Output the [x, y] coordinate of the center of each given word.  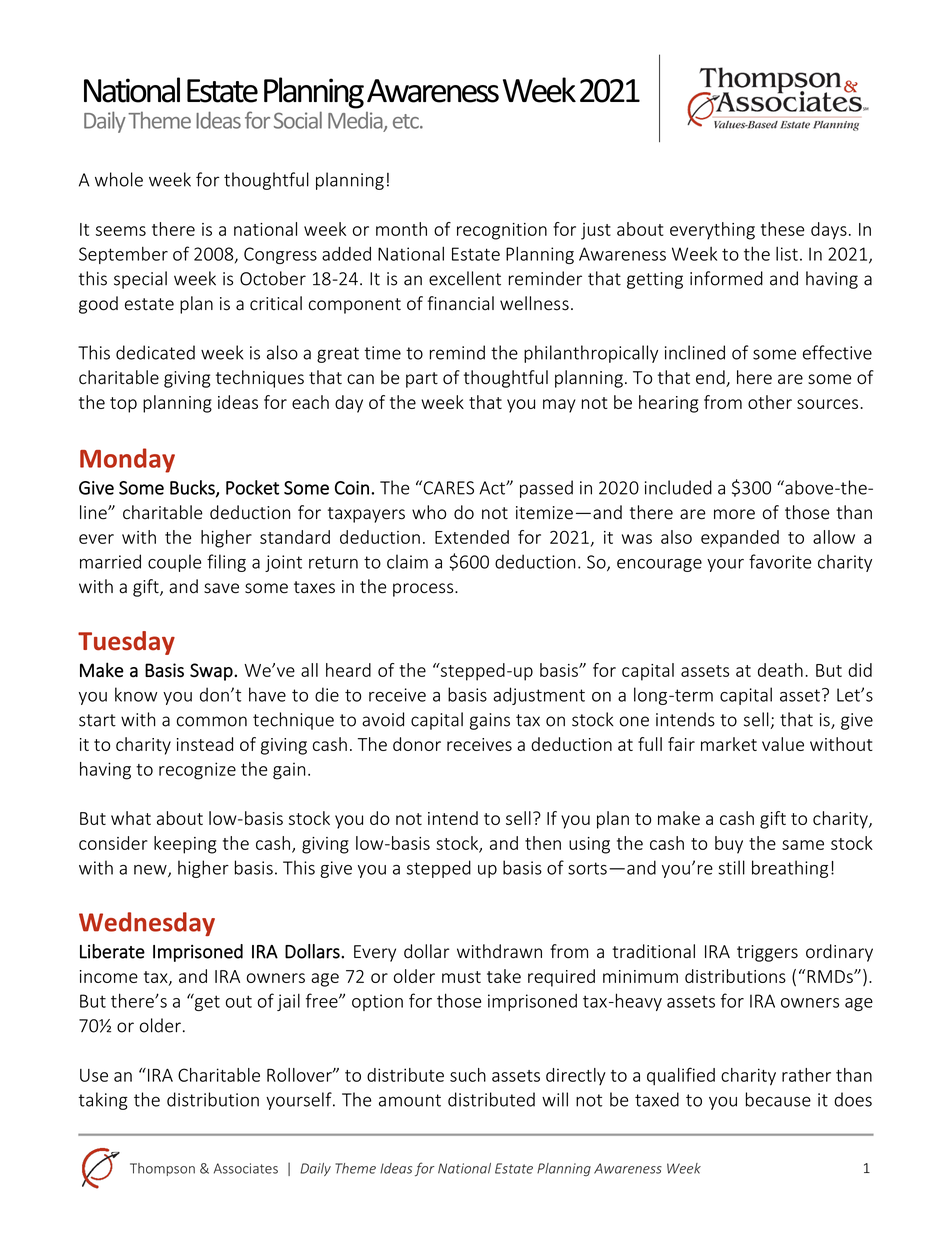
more [734, 514]
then [543, 843]
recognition [502, 231]
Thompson [162, 1169]
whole [119, 179]
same [803, 845]
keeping [185, 845]
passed [546, 489]
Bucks [193, 488]
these [782, 229]
